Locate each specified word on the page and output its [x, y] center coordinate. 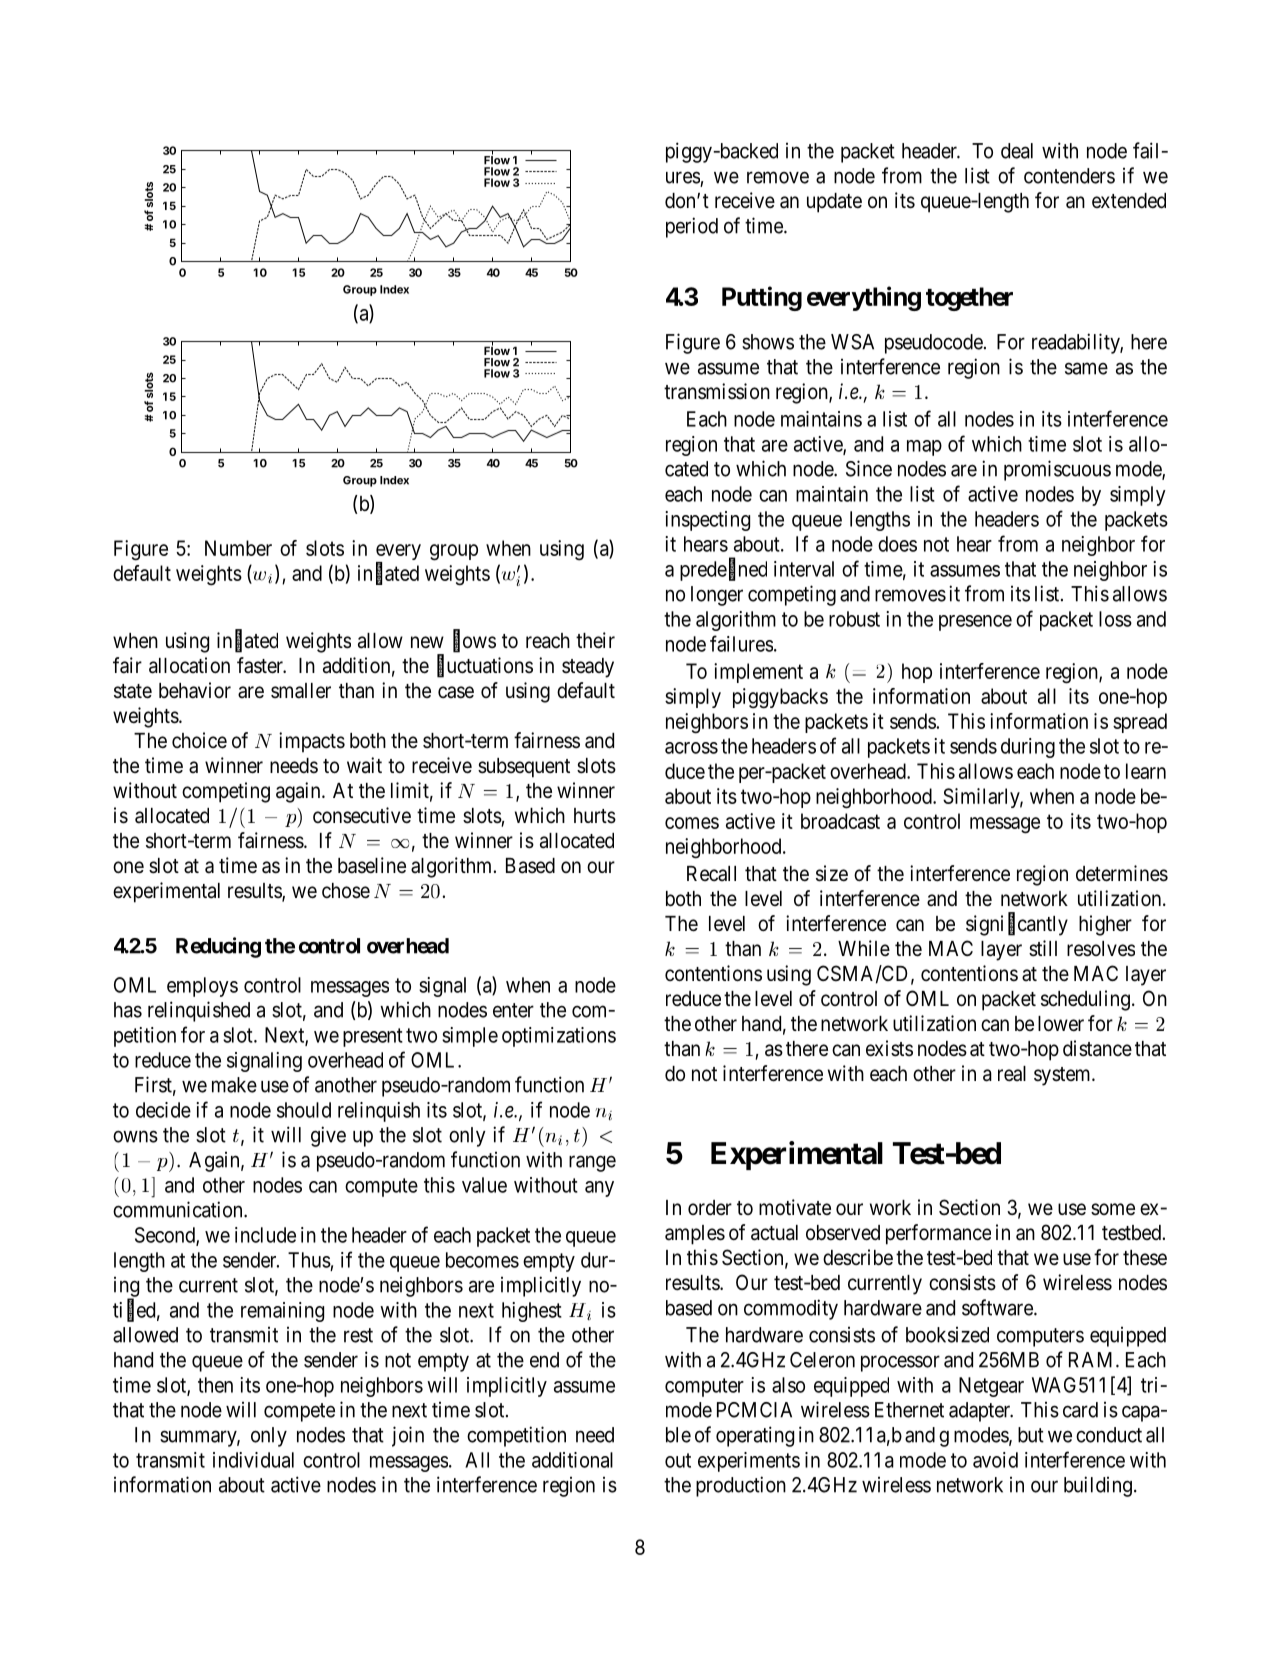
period [692, 227]
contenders [1069, 176]
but [1031, 1435]
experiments [749, 1462]
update [834, 203]
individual [253, 1460]
